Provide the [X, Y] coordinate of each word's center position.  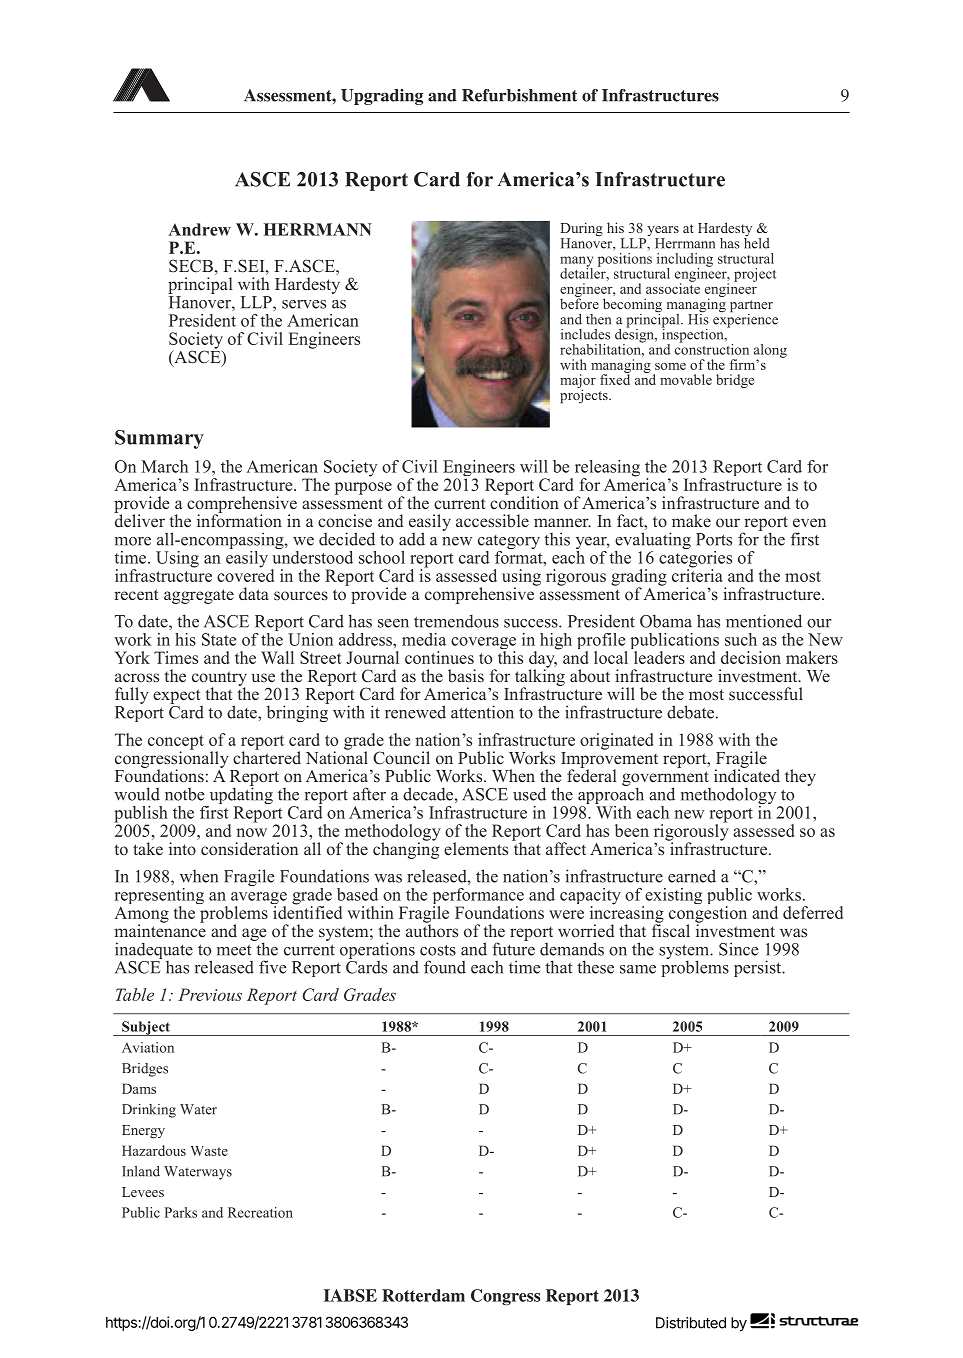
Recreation [260, 1212]
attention [482, 712]
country [219, 679]
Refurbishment [519, 95]
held [757, 242]
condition [524, 502]
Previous [210, 994]
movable [686, 379]
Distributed [691, 1323]
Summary [159, 439]
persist [759, 968]
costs [438, 950]
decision [751, 657]
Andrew [199, 229]
